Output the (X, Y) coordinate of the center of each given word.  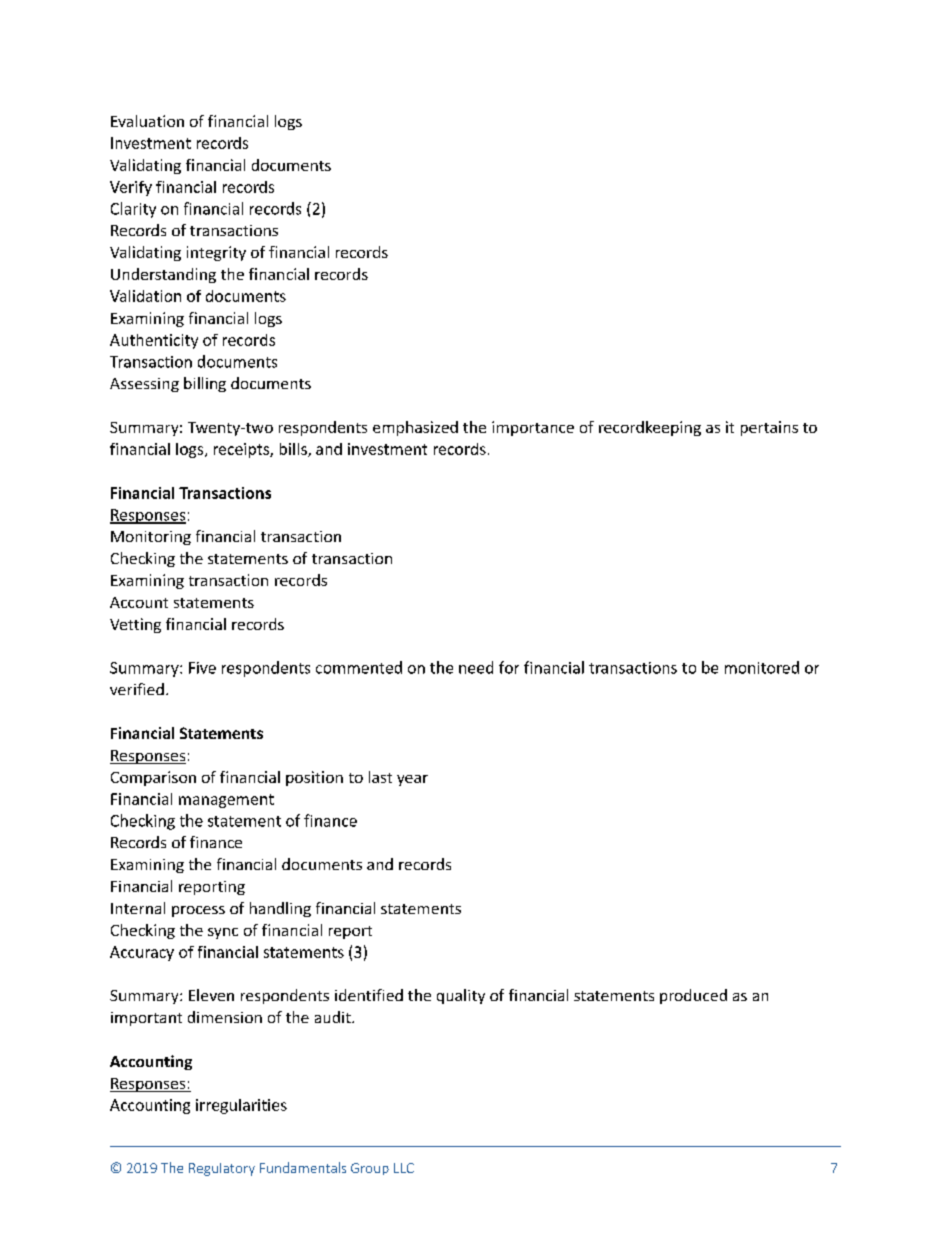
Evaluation (147, 121)
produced (693, 996)
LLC (404, 1168)
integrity (216, 253)
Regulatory (222, 1169)
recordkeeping (650, 428)
